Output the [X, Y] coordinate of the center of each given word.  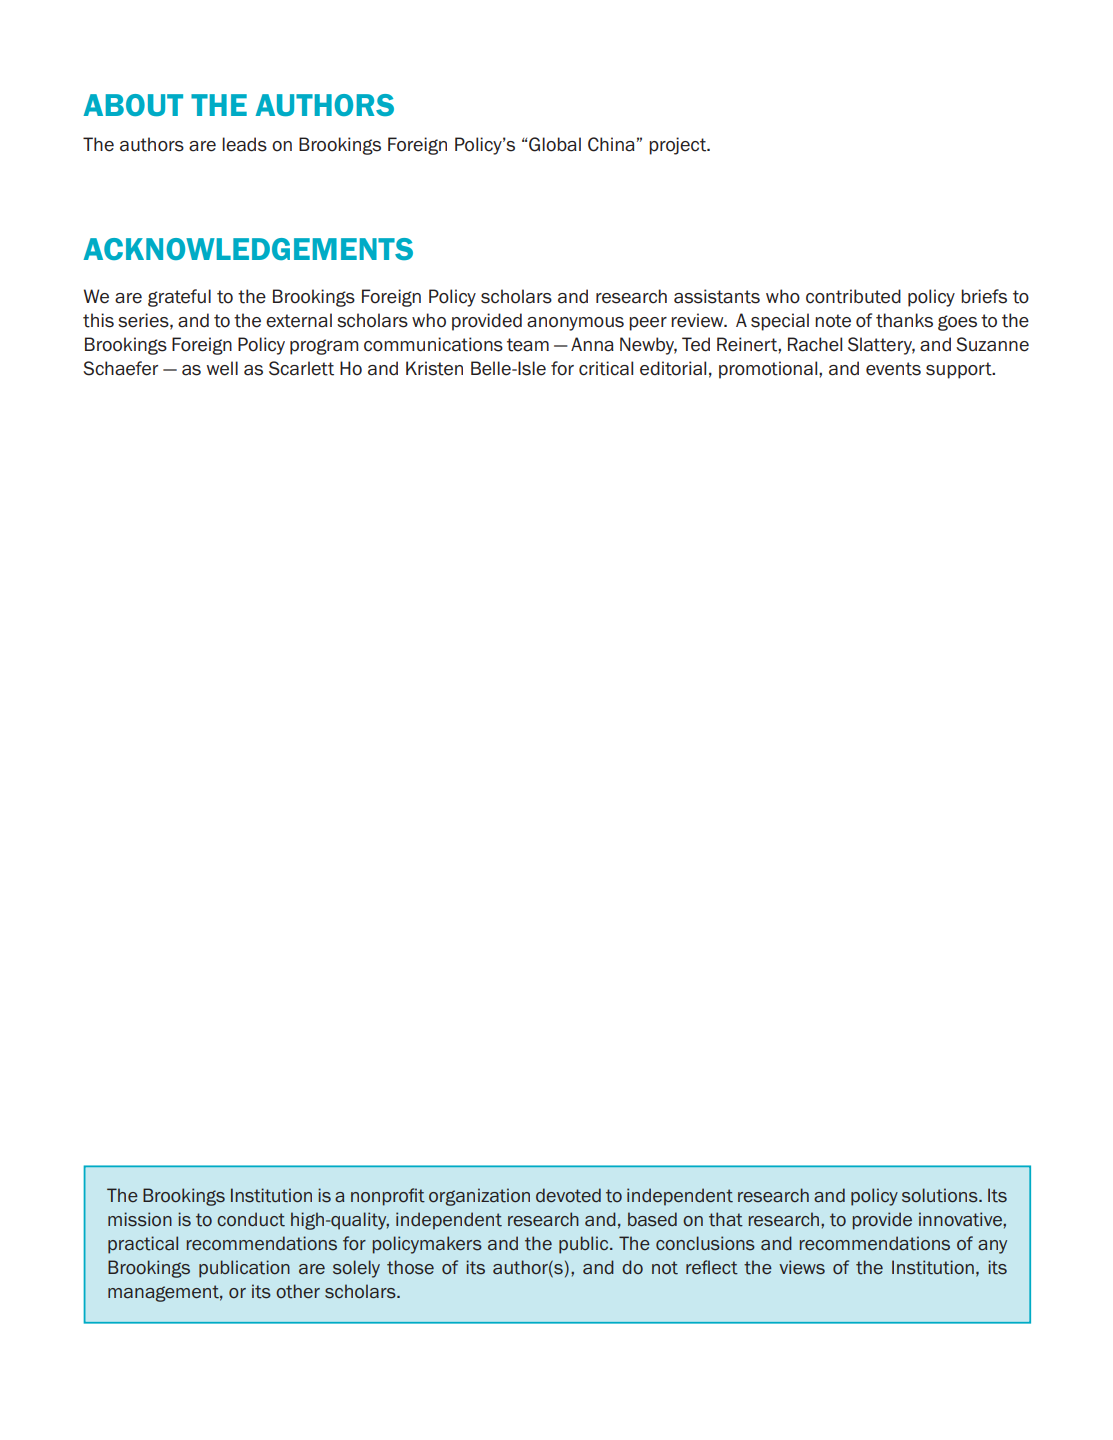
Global [555, 144]
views [802, 1267]
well [222, 368]
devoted [568, 1195]
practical [143, 1245]
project [679, 146]
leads [244, 144]
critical [606, 368]
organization [479, 1197]
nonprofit [388, 1197]
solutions [941, 1195]
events [893, 369]
